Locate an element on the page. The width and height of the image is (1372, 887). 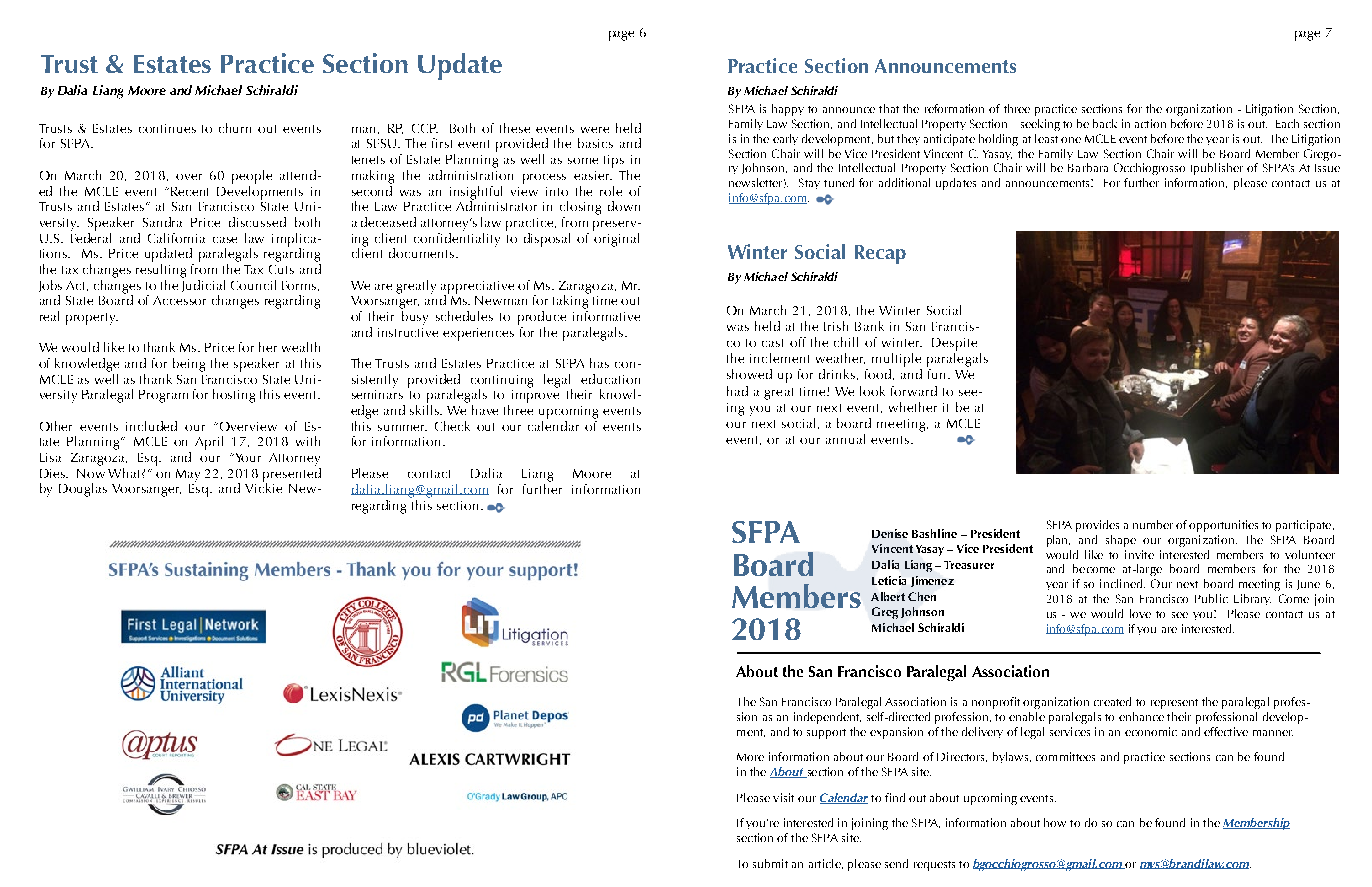
number is located at coordinates (1153, 524).
